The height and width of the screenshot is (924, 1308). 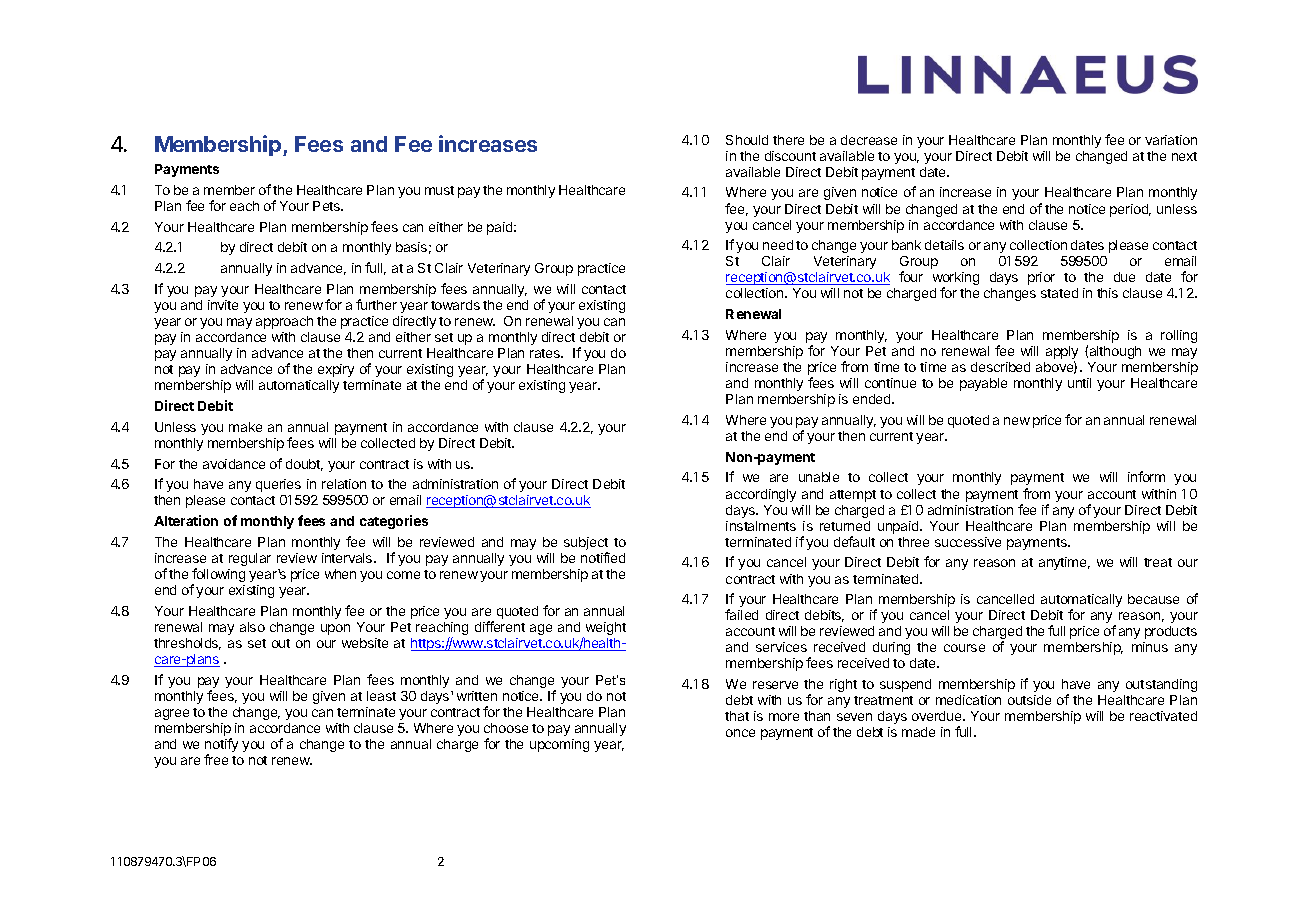 I want to click on reactivated, so click(x=1163, y=716).
